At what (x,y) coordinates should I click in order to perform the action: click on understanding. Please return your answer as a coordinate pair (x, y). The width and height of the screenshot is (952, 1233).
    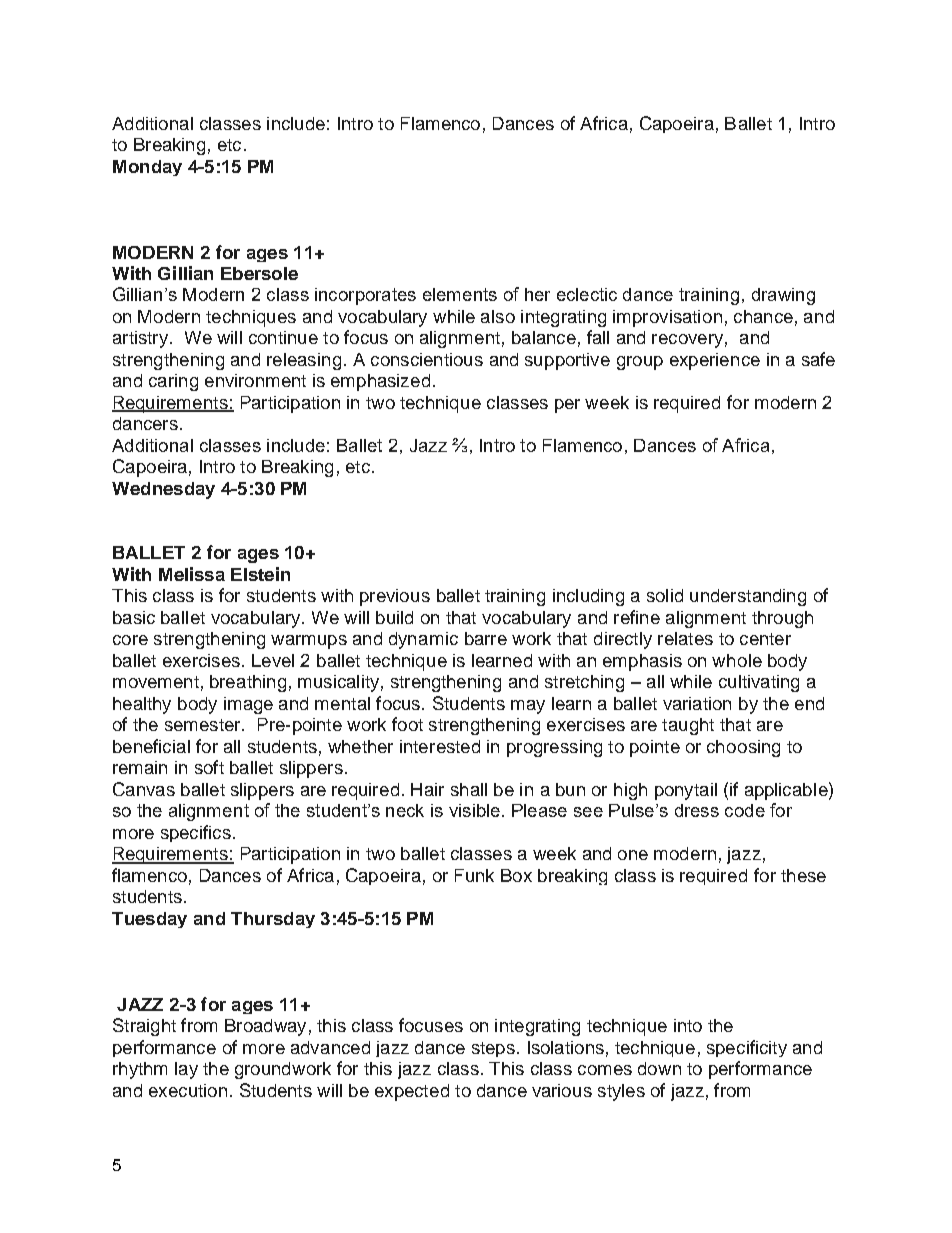
    Looking at the image, I should click on (748, 597).
